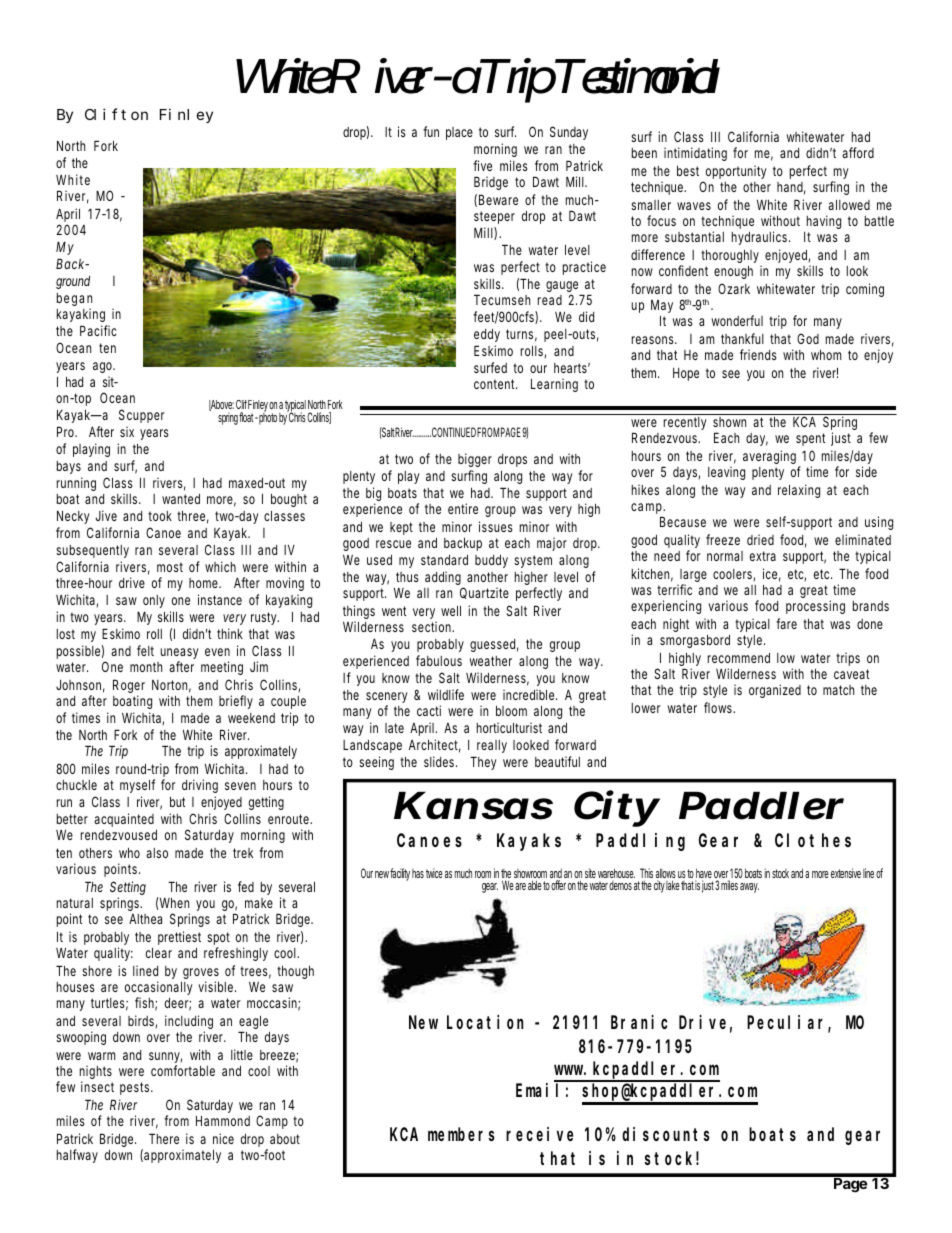 The width and height of the image is (952, 1233). Describe the element at coordinates (735, 173) in the image. I see `opportunity` at that location.
